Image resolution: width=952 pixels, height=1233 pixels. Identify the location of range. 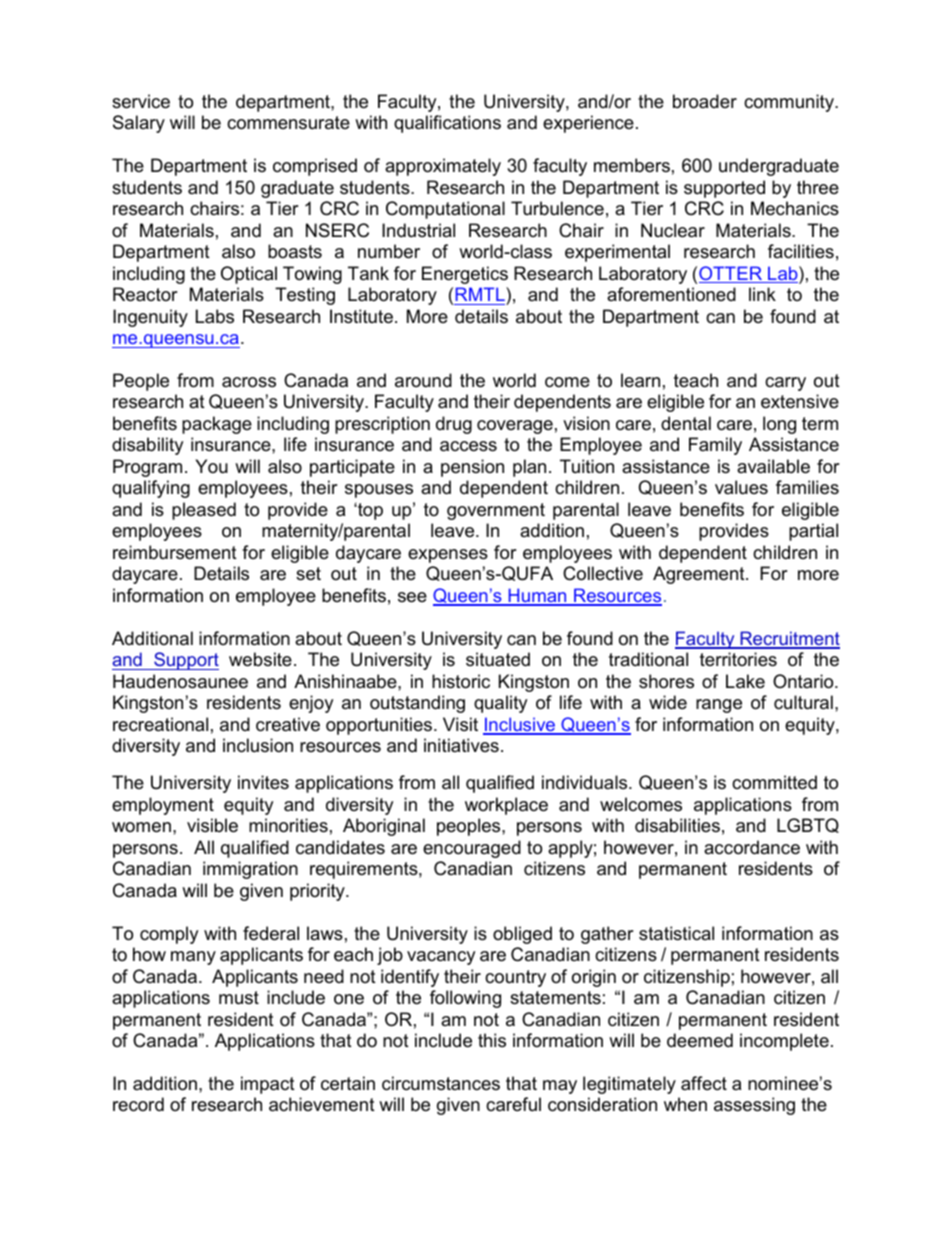
(719, 706).
